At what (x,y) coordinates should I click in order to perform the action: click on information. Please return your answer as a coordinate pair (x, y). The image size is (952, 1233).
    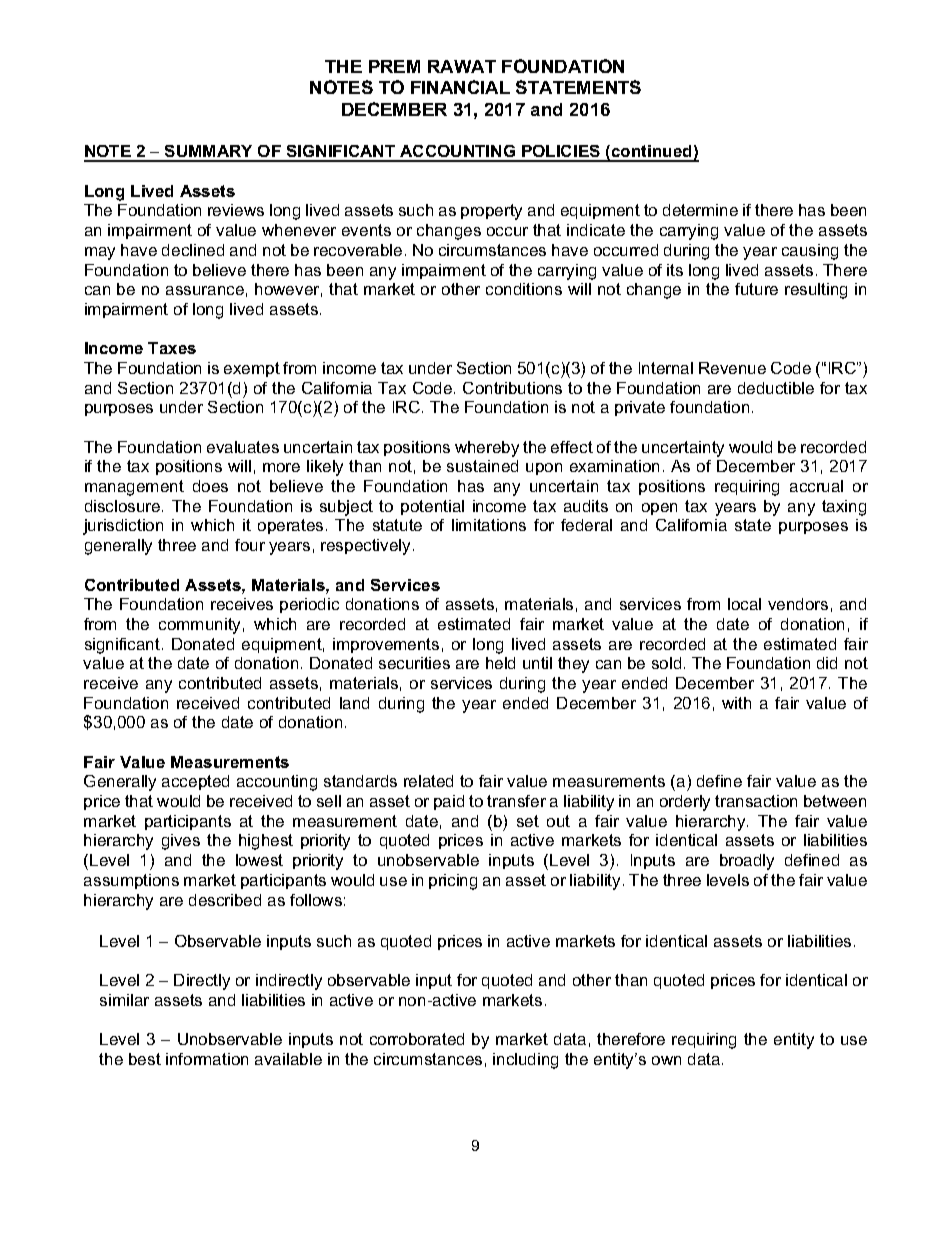
    Looking at the image, I should click on (207, 1059).
